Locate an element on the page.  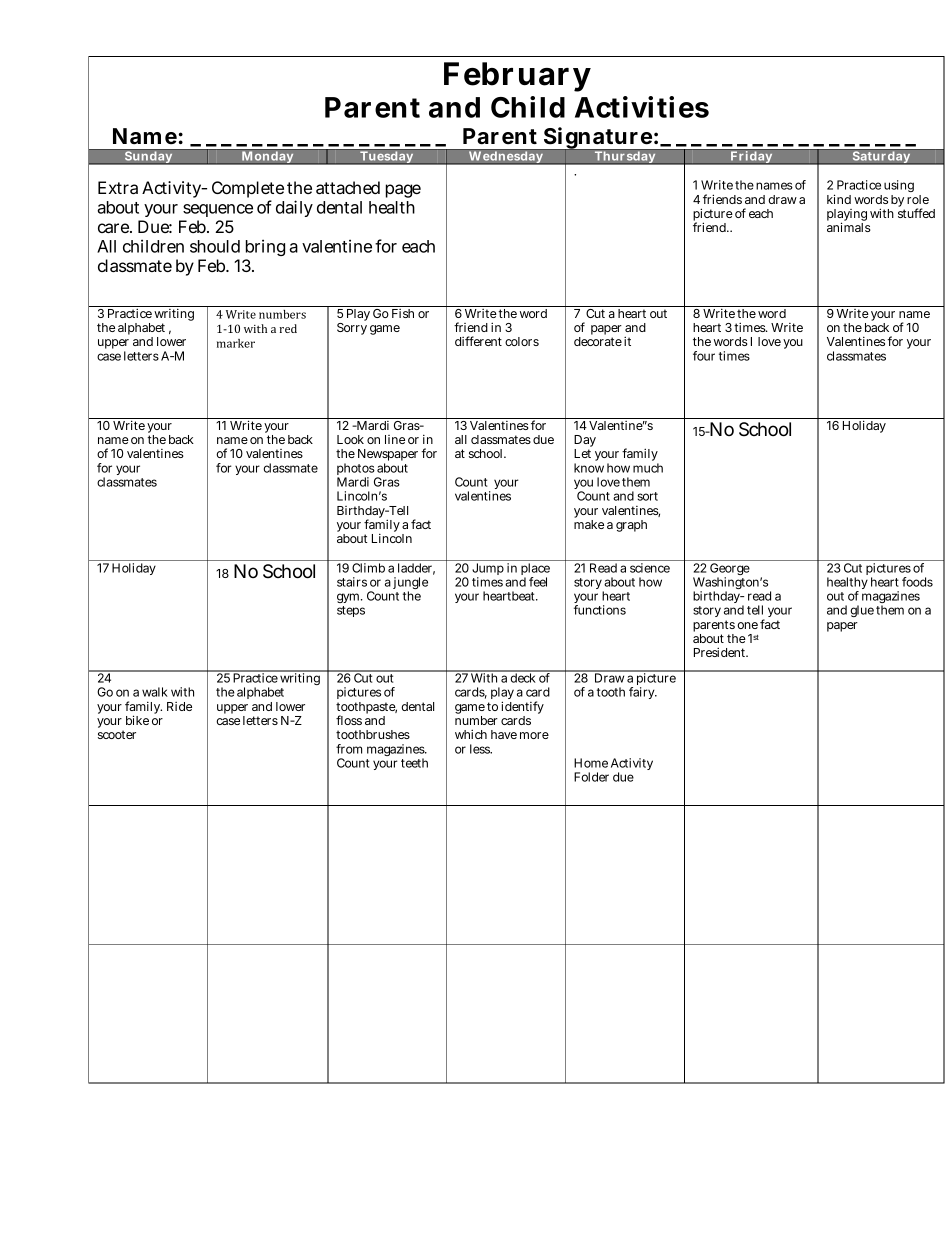
bike is located at coordinates (137, 720).
